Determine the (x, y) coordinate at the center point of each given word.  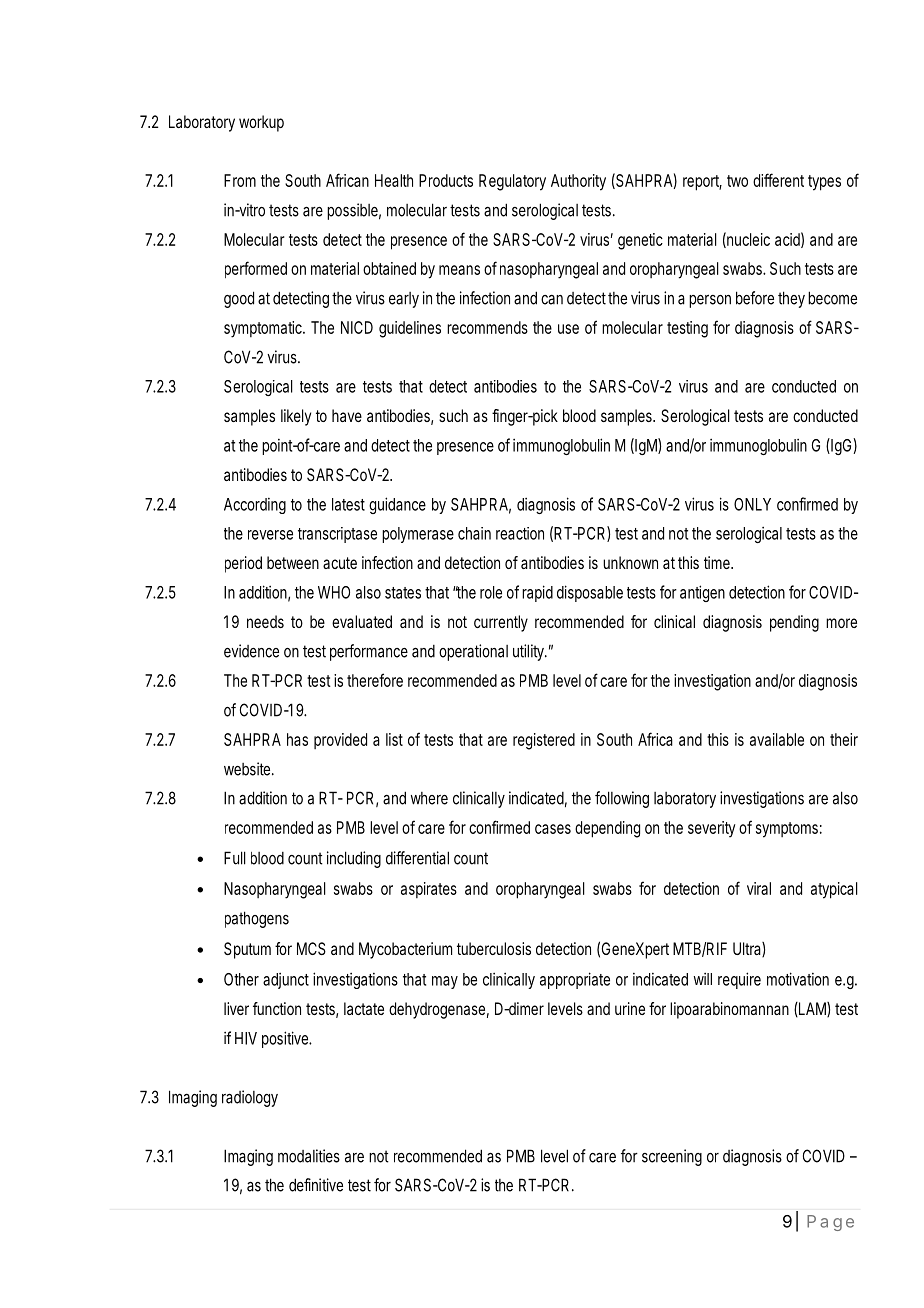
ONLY (752, 504)
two (737, 181)
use (568, 329)
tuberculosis (494, 948)
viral (759, 888)
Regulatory (512, 182)
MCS (311, 948)
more (841, 623)
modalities (309, 1156)
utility (530, 652)
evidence (251, 651)
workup (261, 123)
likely (296, 417)
